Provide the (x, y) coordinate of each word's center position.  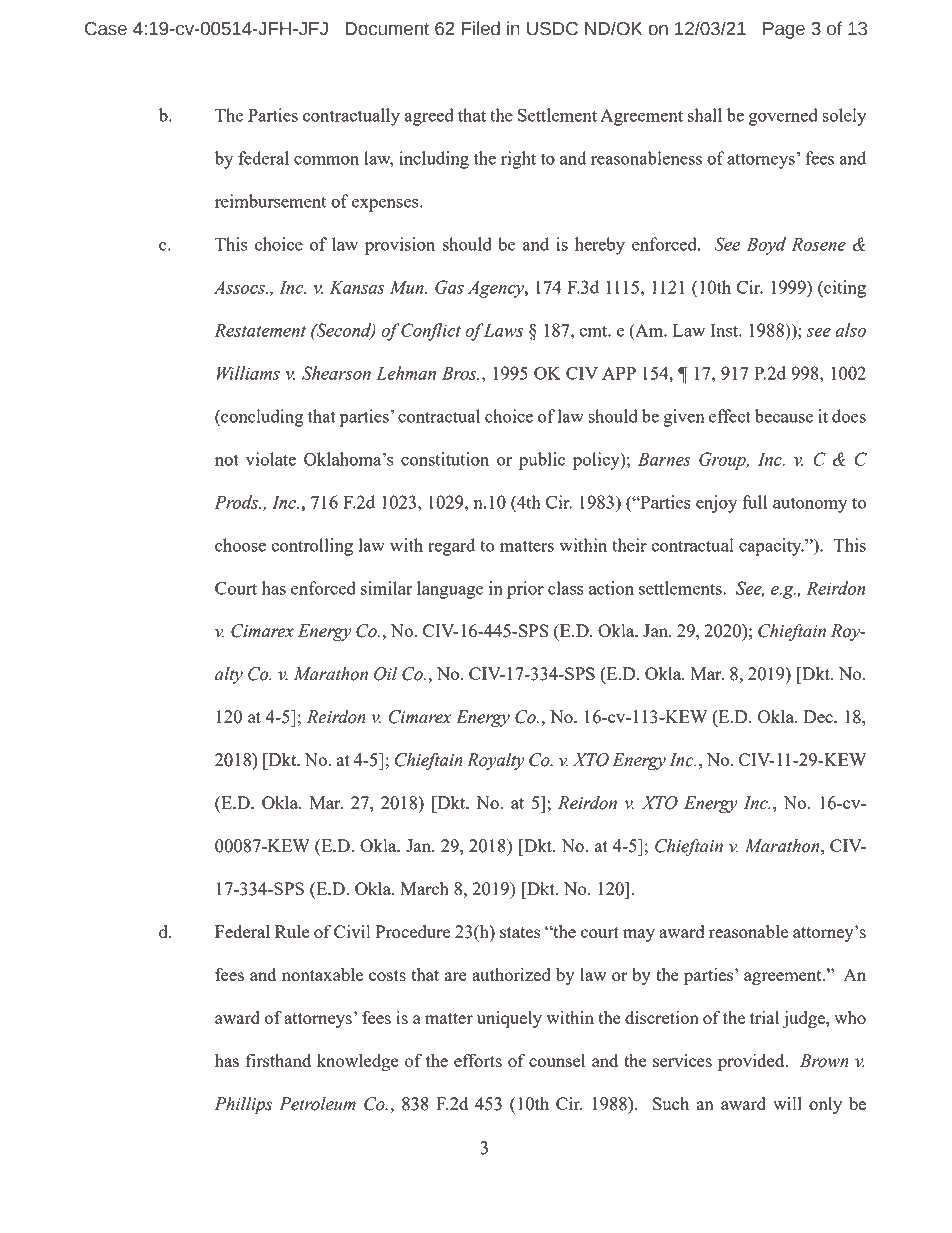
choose (240, 545)
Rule (292, 931)
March (425, 888)
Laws (503, 330)
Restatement (260, 330)
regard (451, 547)
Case (106, 29)
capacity (771, 547)
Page (784, 30)
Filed (481, 28)
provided (752, 1063)
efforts (478, 1060)
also (850, 330)
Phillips (243, 1105)
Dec (819, 716)
